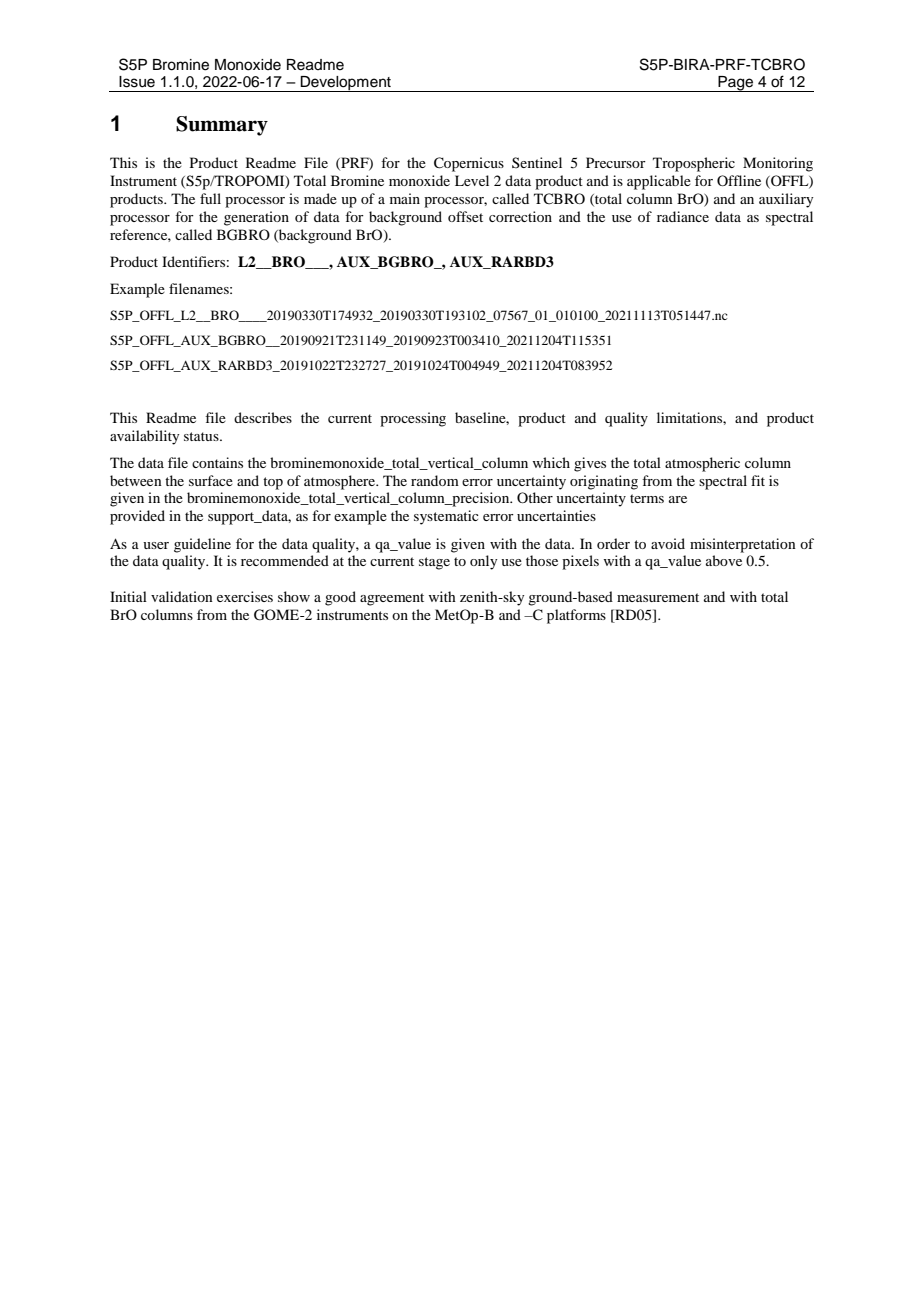  What do you see at coordinates (658, 597) in the screenshot?
I see `measurement` at bounding box center [658, 597].
